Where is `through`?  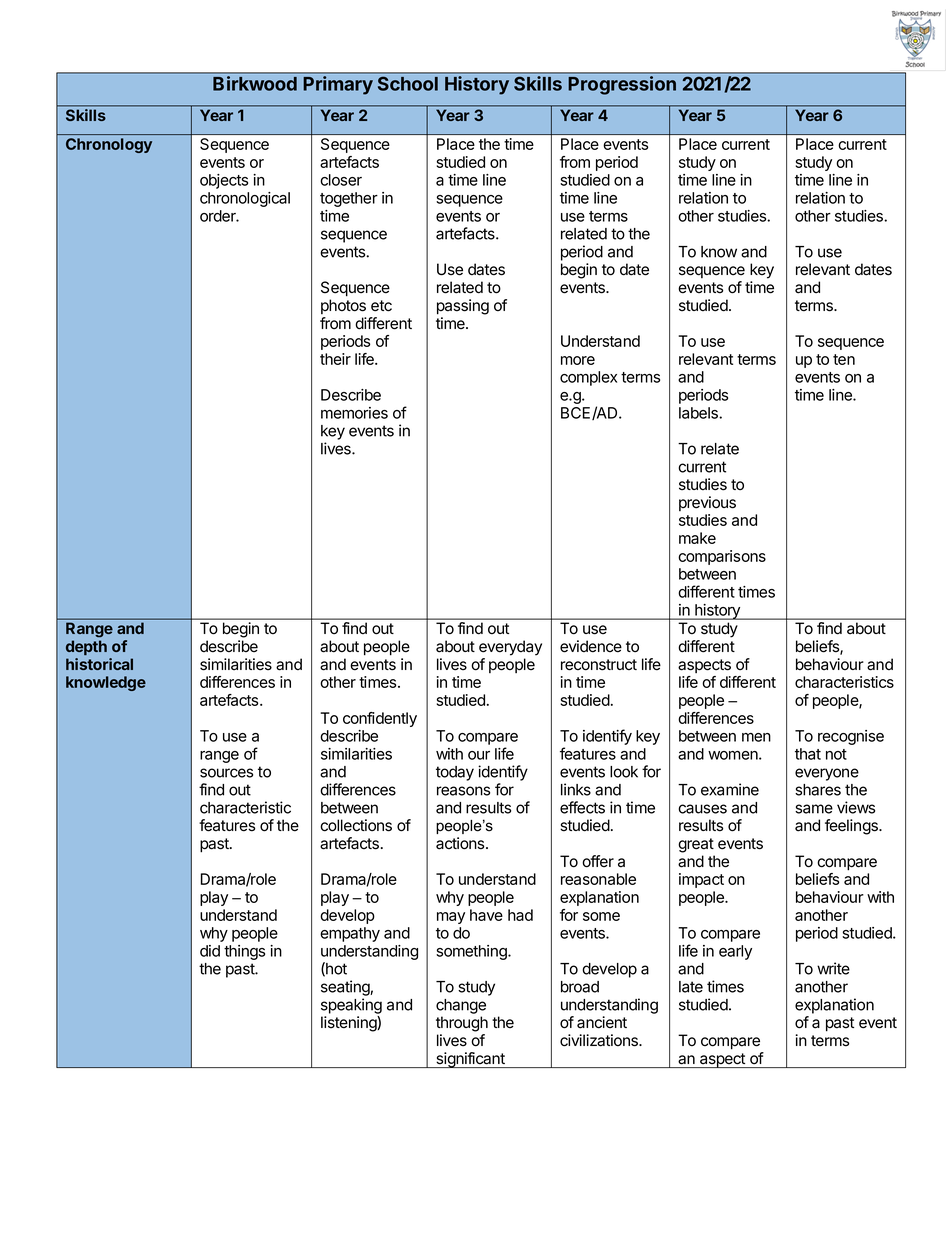
through is located at coordinates (462, 1024).
